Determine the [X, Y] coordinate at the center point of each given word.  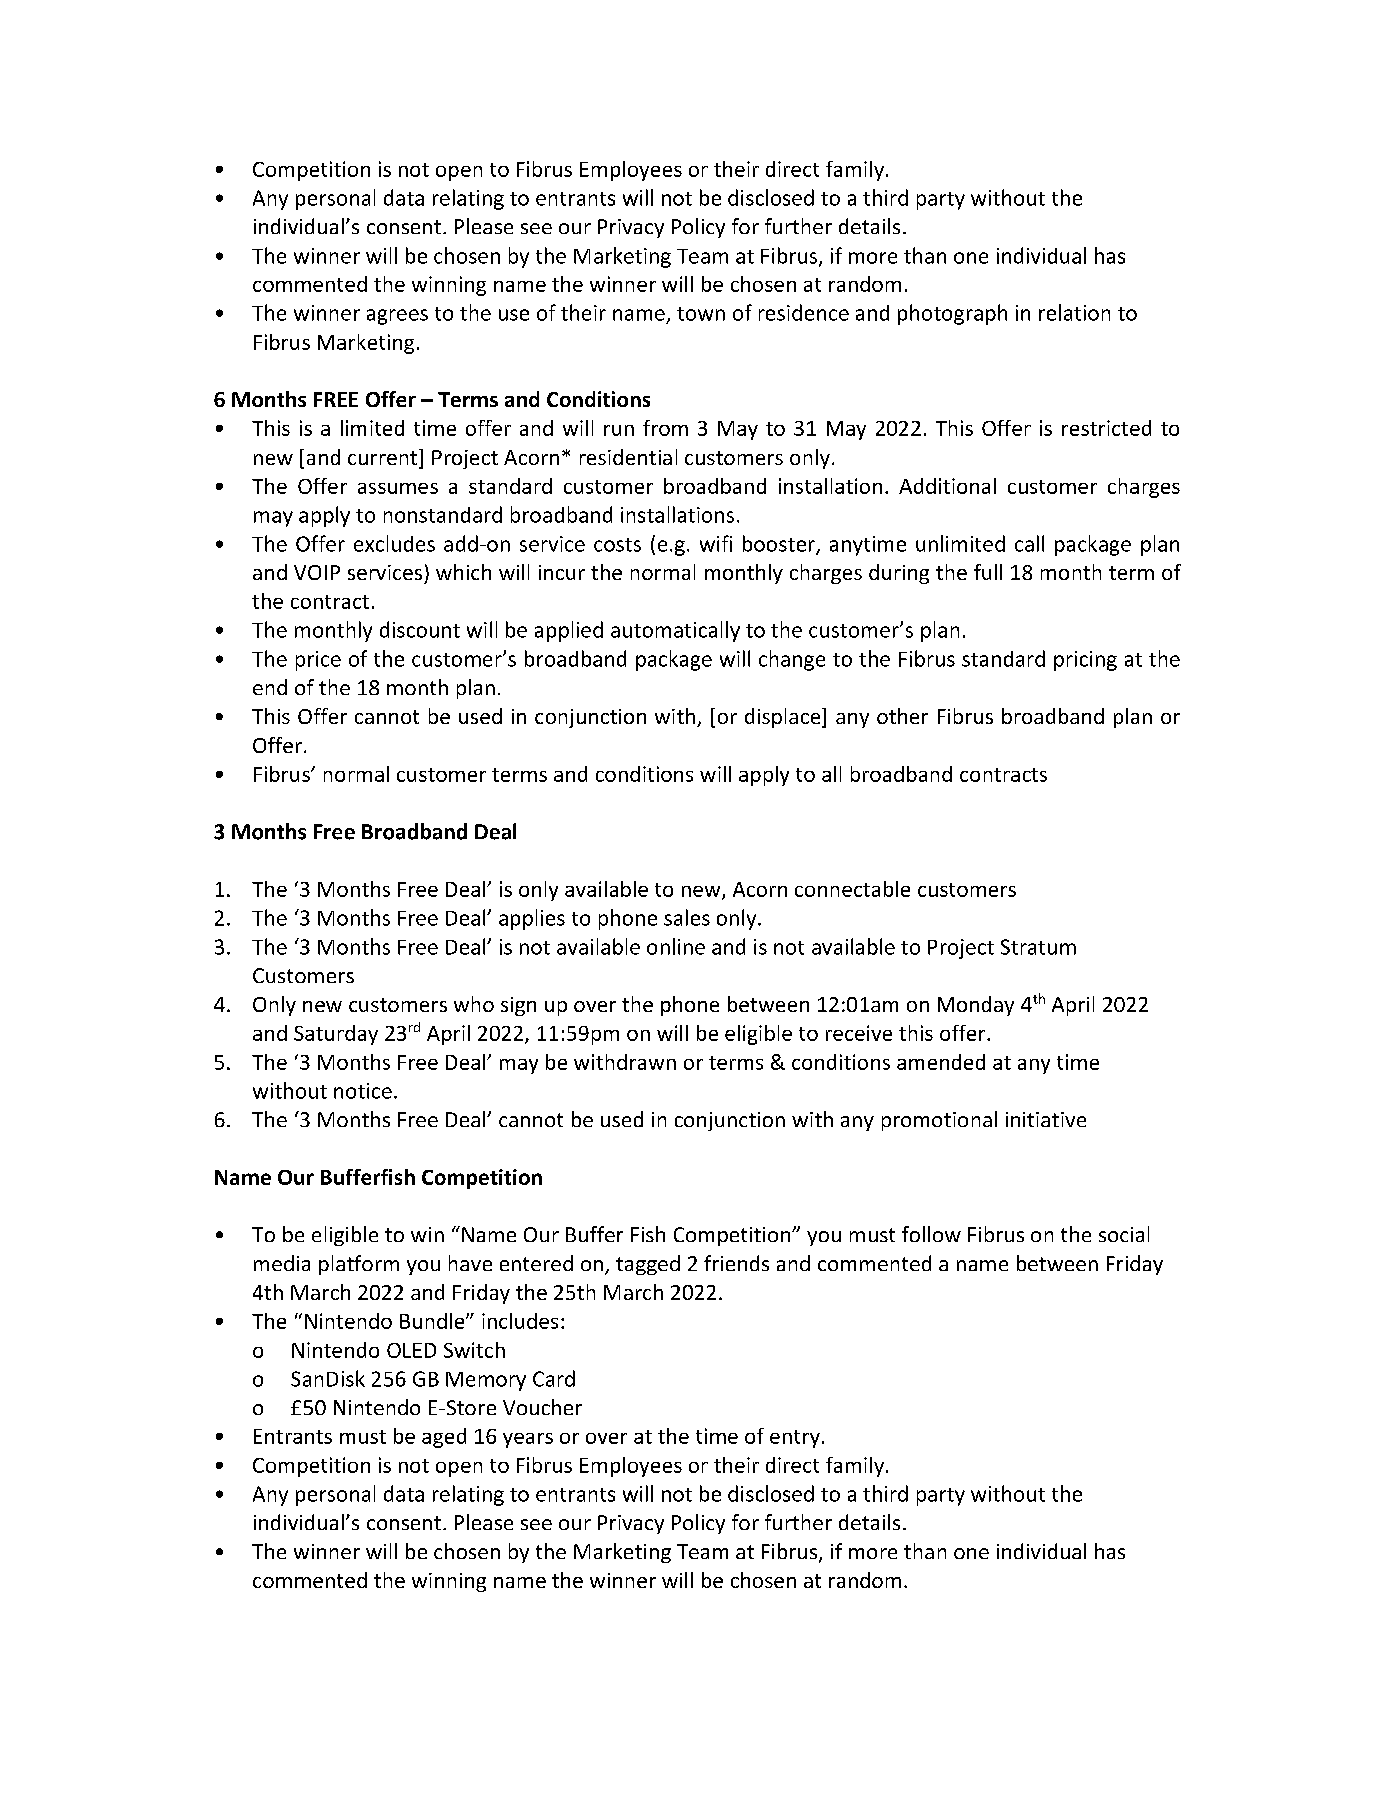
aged [444, 1438]
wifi [716, 543]
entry [795, 1439]
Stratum [1038, 947]
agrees [397, 317]
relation [1074, 312]
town [701, 314]
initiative [1046, 1119]
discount [420, 629]
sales [687, 917]
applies [532, 919]
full [988, 572]
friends [736, 1263]
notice [363, 1091]
